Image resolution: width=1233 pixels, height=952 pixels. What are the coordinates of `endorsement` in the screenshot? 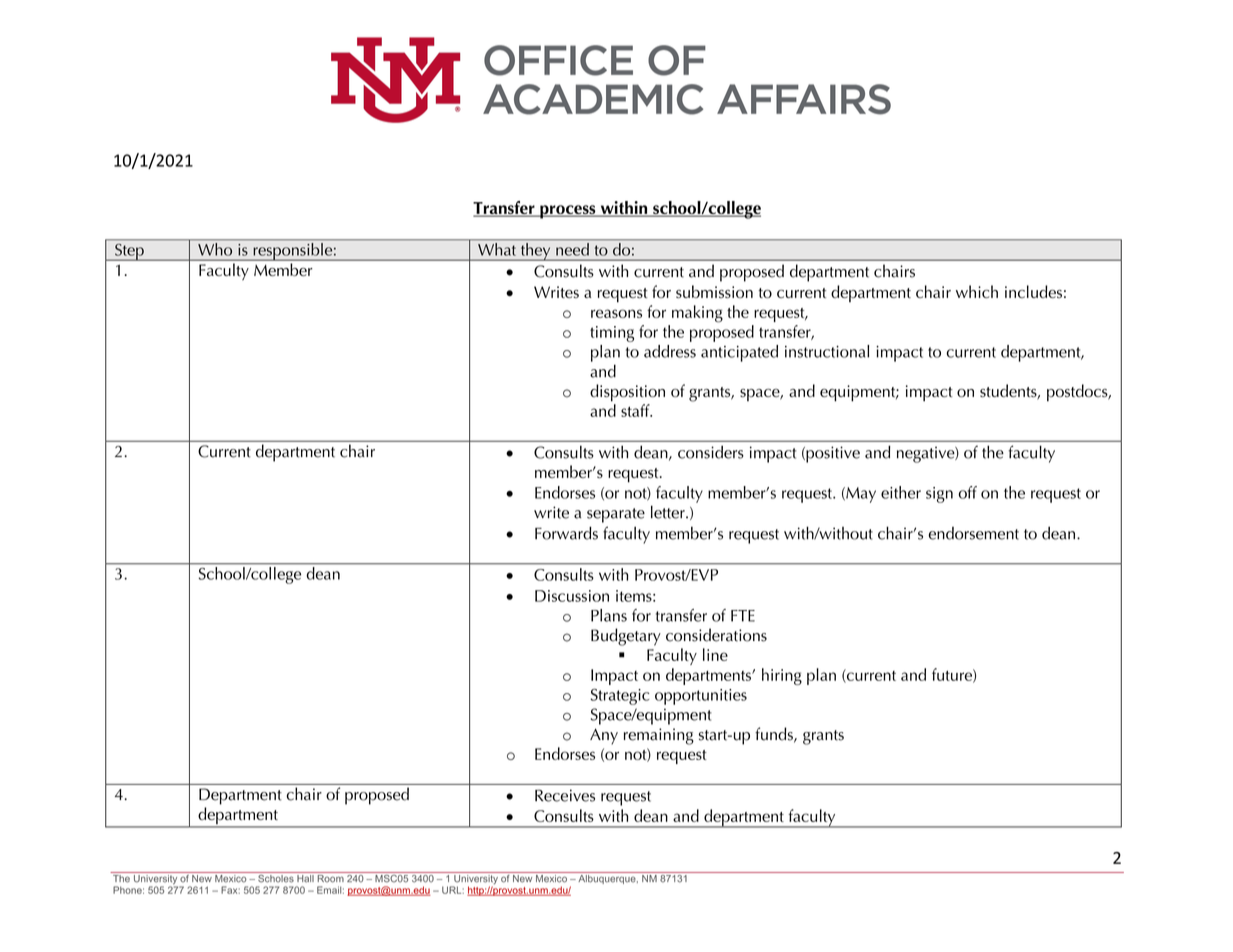 It's located at (973, 533).
